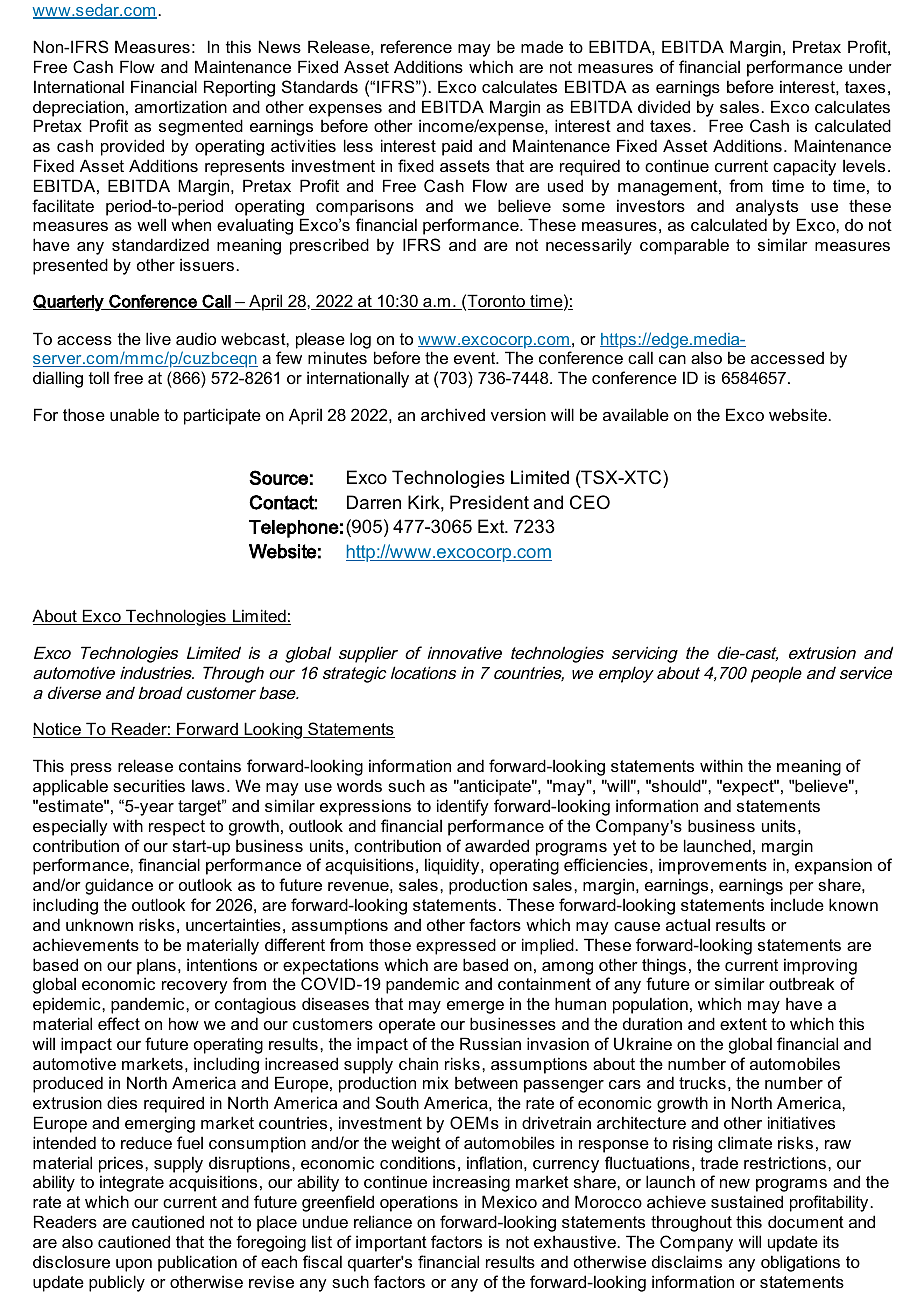 This image has width=924, height=1308. What do you see at coordinates (489, 502) in the image?
I see `President` at bounding box center [489, 502].
